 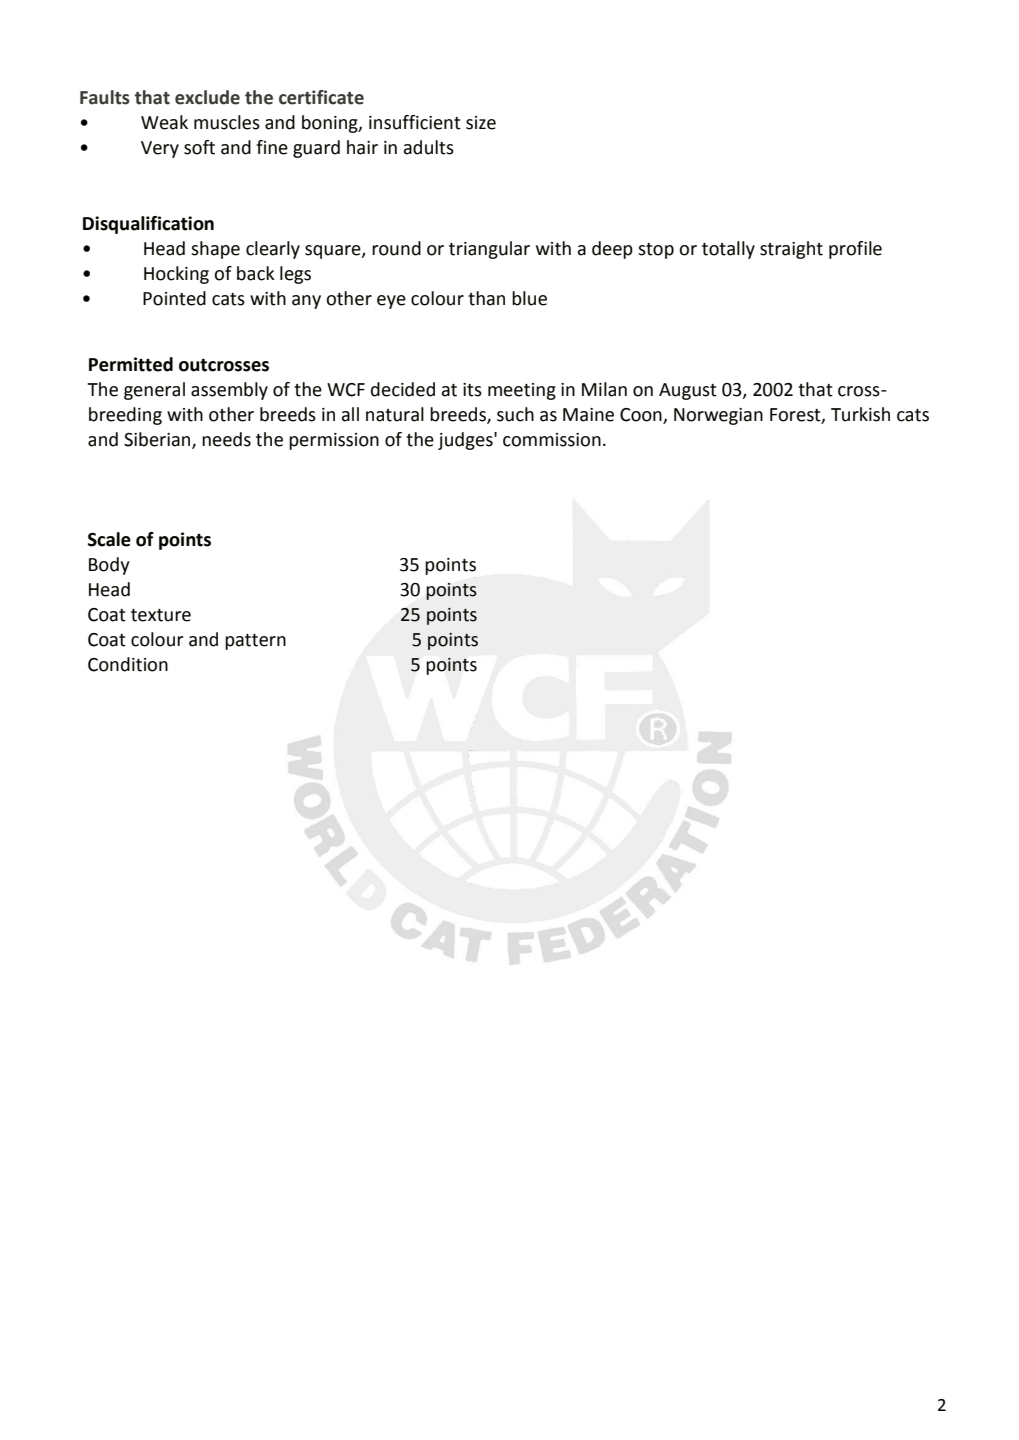 I want to click on pattern, so click(x=255, y=642).
